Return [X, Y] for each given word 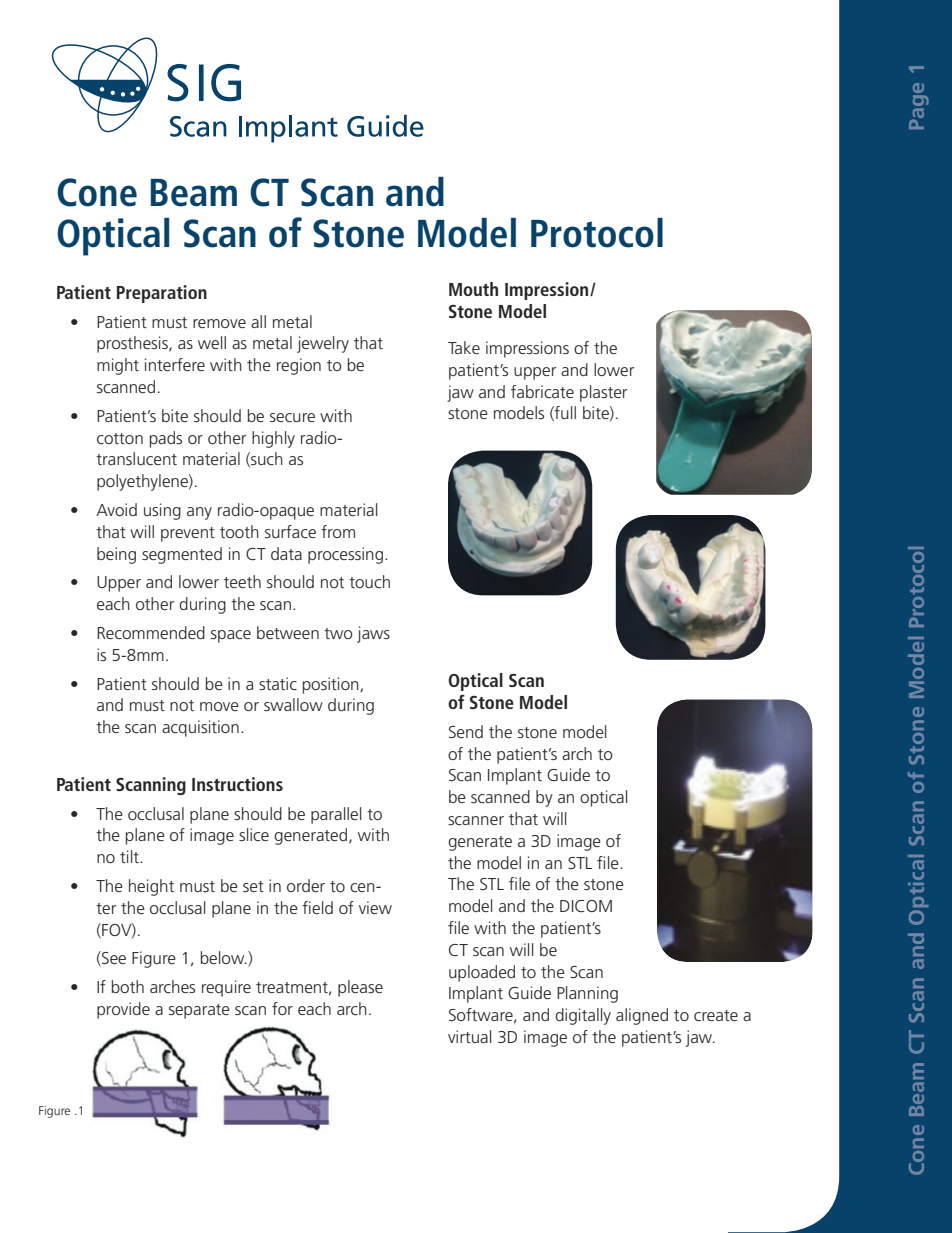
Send [466, 731]
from [338, 531]
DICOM [586, 906]
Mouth [473, 289]
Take [464, 347]
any [199, 513]
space [231, 636]
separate [199, 1011]
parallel [336, 815]
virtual [469, 1036]
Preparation [162, 294]
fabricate [542, 391]
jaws [373, 634]
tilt [130, 856]
